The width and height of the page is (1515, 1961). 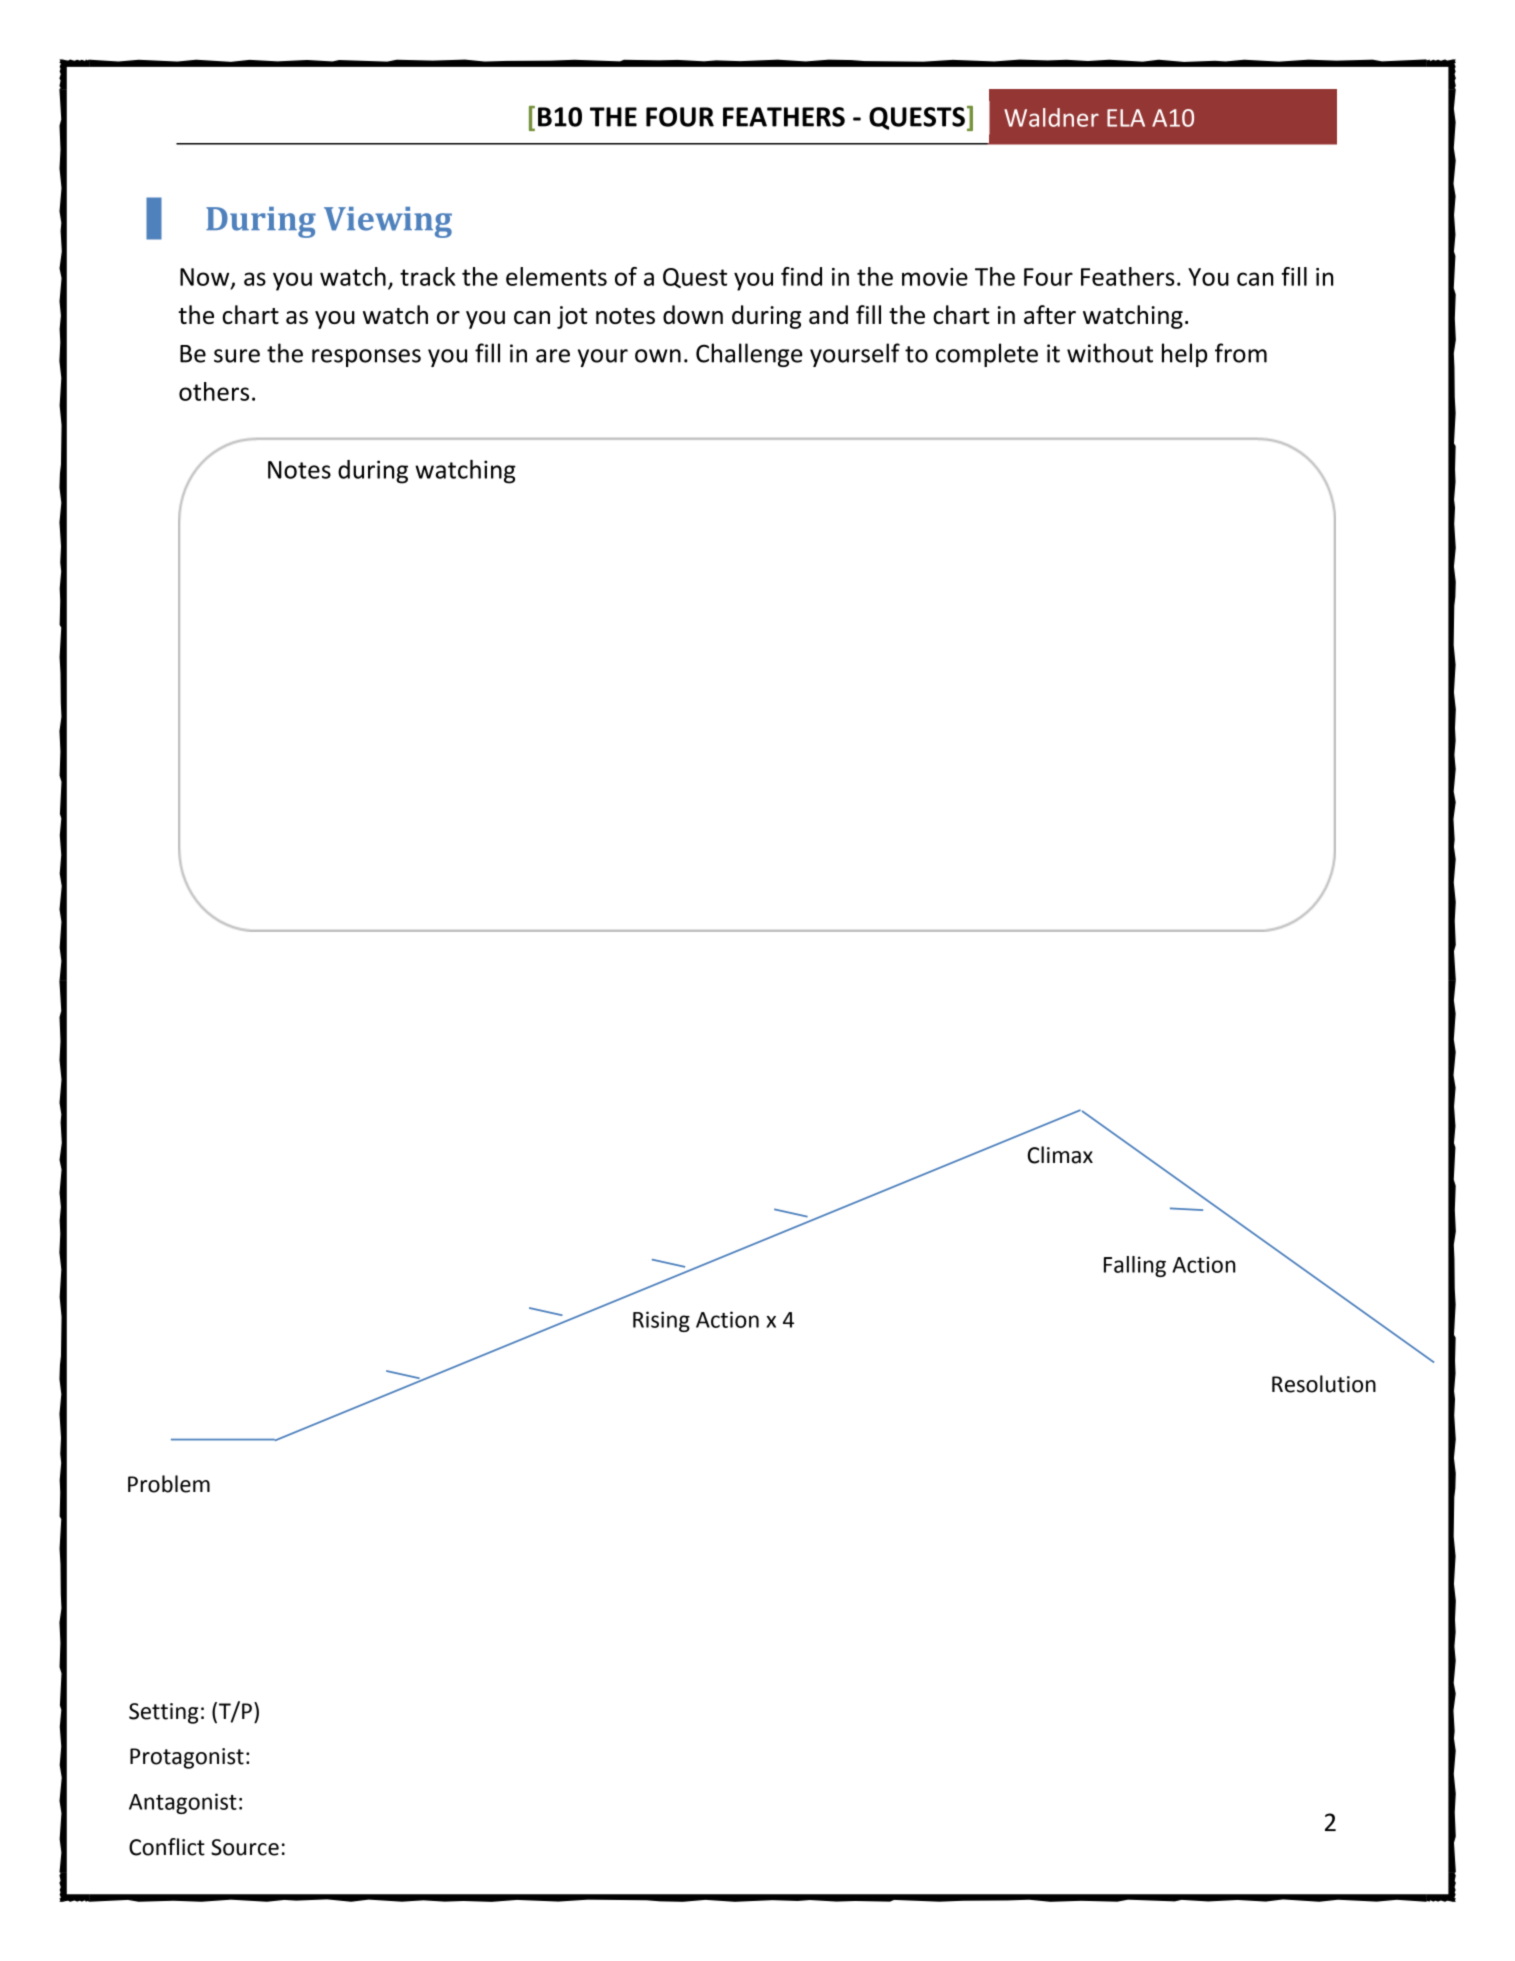 What do you see at coordinates (164, 1713) in the page?
I see `Setting` at bounding box center [164, 1713].
